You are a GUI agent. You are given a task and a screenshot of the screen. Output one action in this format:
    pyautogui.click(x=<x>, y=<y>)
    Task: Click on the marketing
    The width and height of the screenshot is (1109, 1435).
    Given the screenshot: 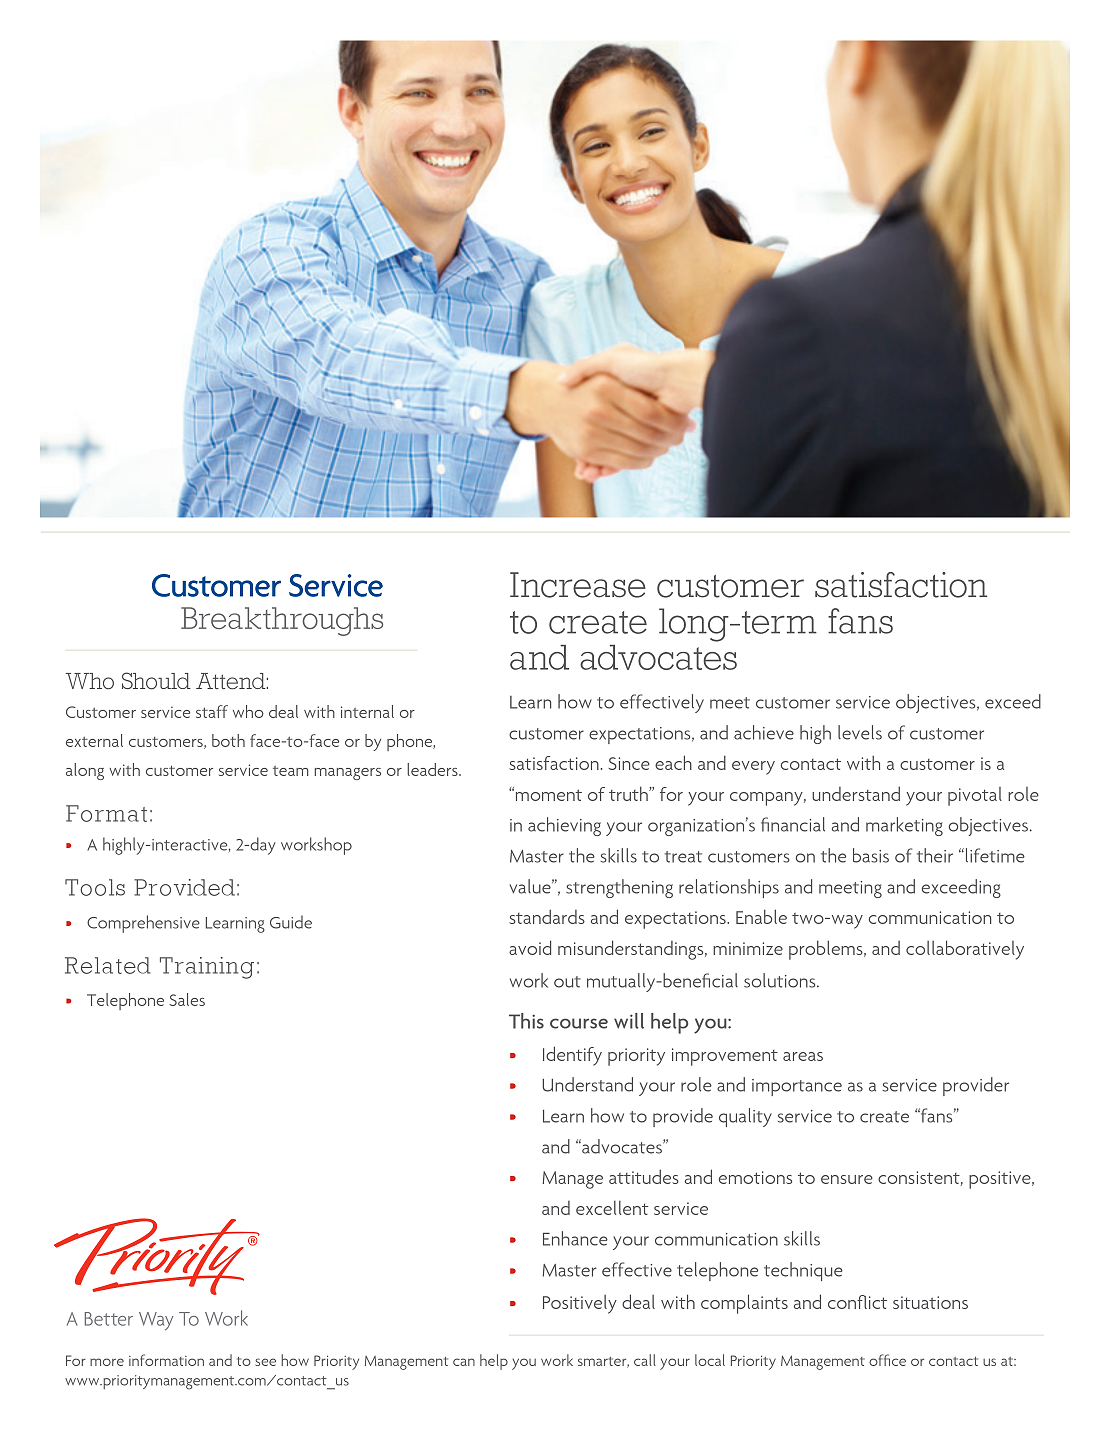 What is the action you would take?
    pyautogui.click(x=904, y=826)
